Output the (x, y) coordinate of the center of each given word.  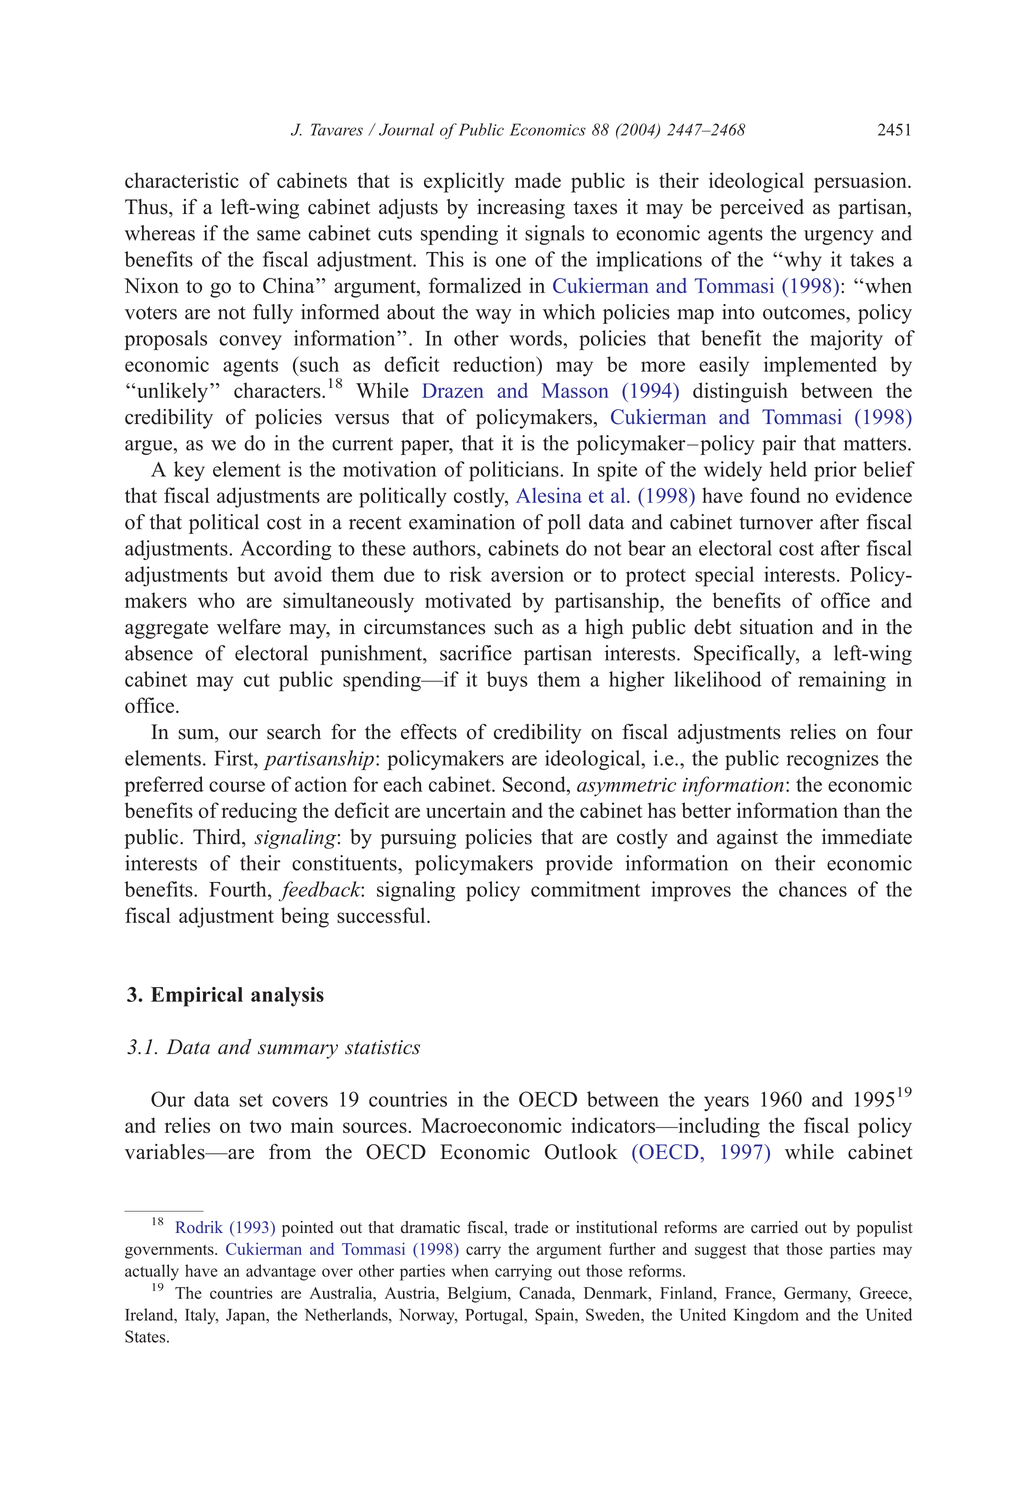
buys (507, 681)
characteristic (182, 180)
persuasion (861, 182)
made (538, 180)
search (294, 732)
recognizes (833, 760)
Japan (247, 1317)
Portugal (495, 1316)
